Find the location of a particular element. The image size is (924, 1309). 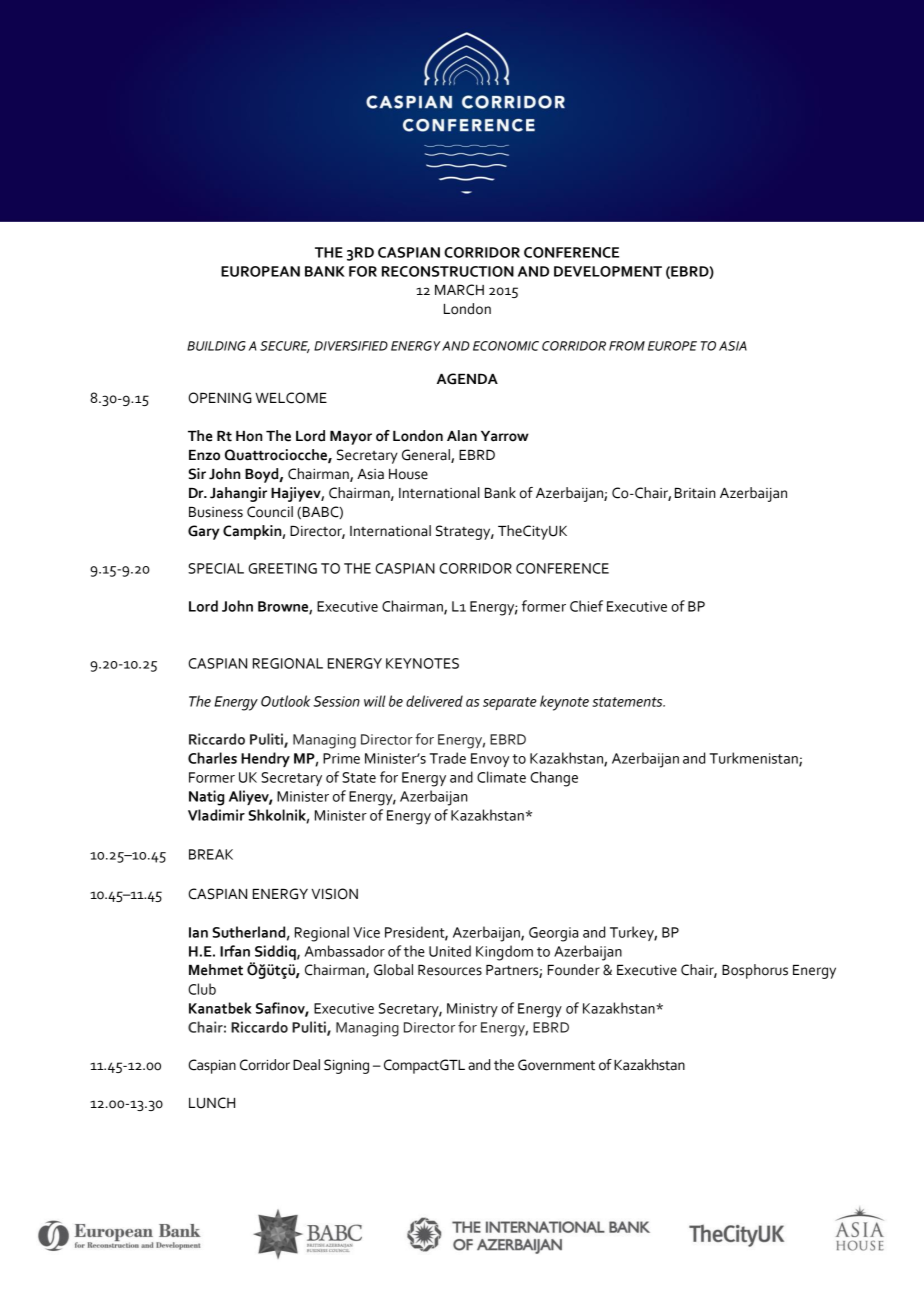

Founder is located at coordinates (574, 970).
